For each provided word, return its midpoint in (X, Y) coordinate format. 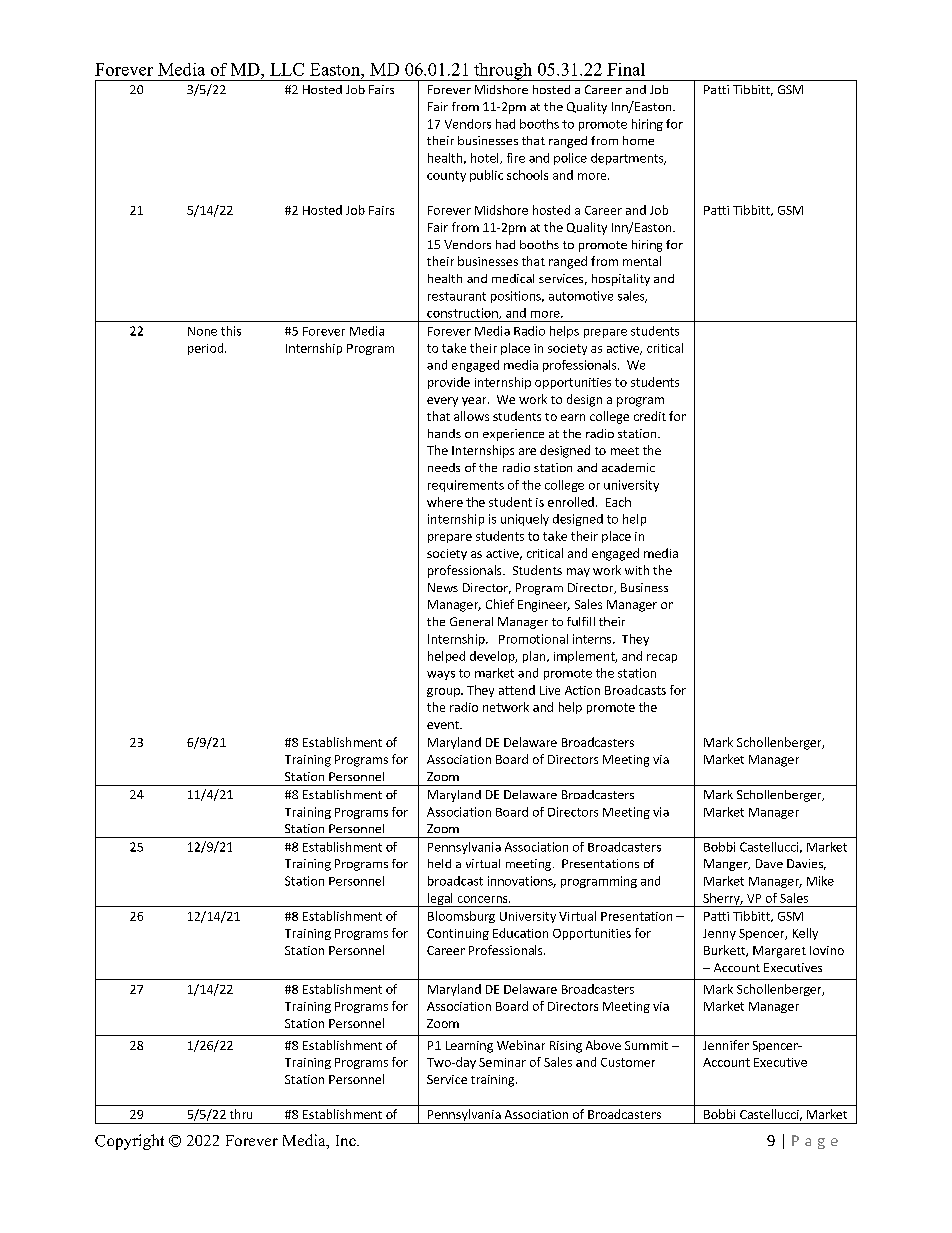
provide (449, 383)
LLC (287, 69)
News (443, 587)
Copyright (129, 1142)
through (503, 72)
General (471, 621)
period (207, 349)
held (439, 863)
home (638, 140)
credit (650, 416)
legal (440, 900)
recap (662, 658)
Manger (727, 865)
